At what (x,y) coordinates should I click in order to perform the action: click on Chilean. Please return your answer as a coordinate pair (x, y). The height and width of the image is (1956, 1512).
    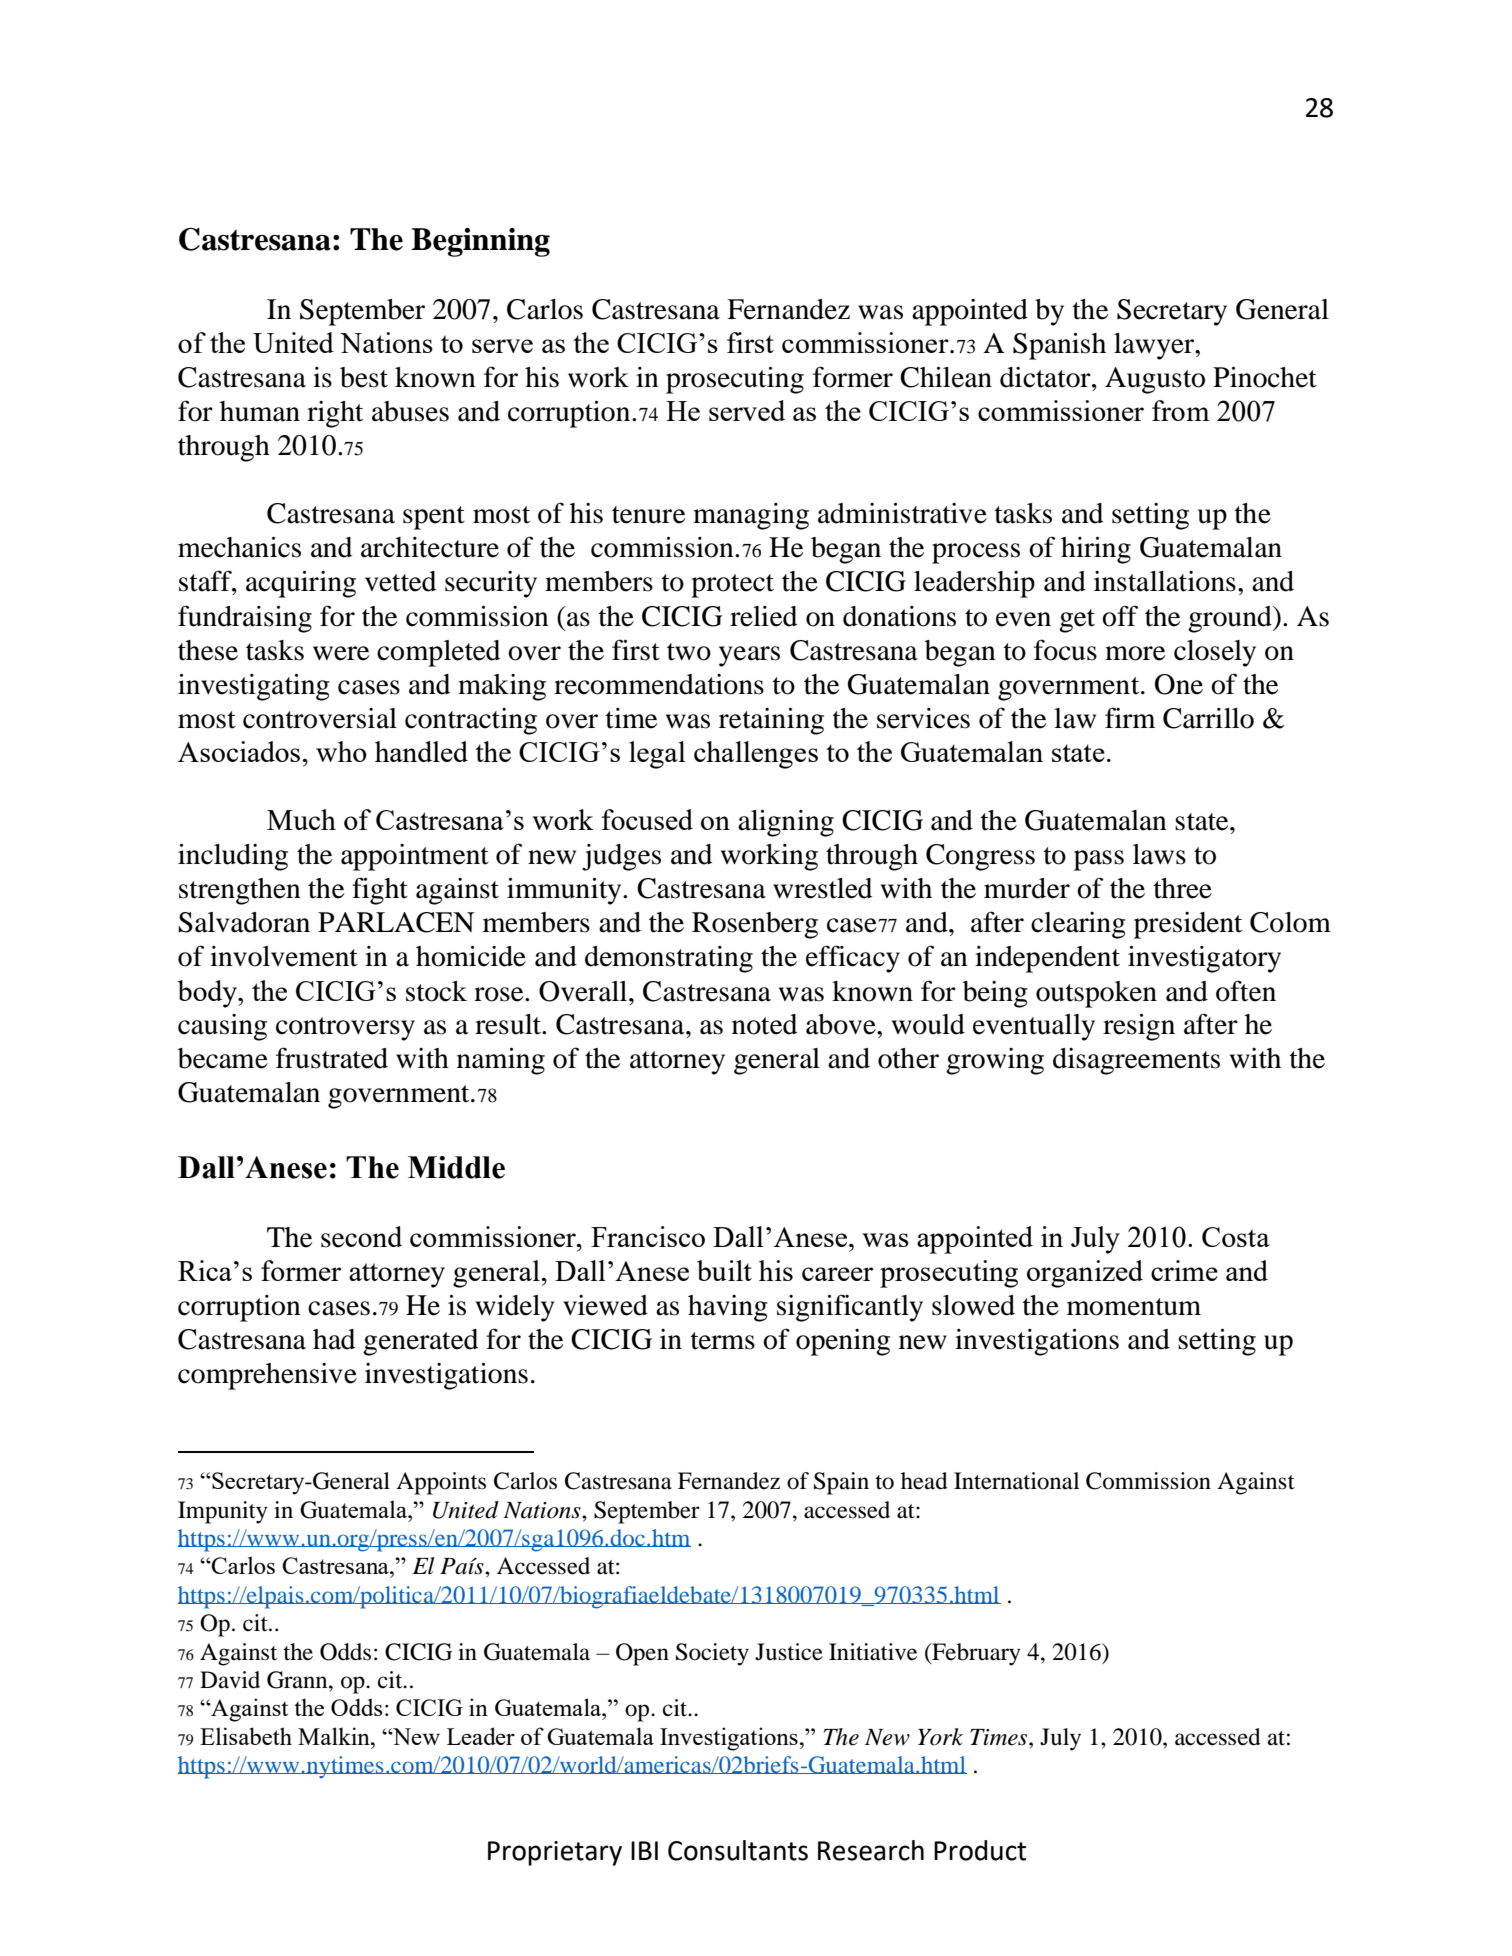
    Looking at the image, I should click on (946, 377).
